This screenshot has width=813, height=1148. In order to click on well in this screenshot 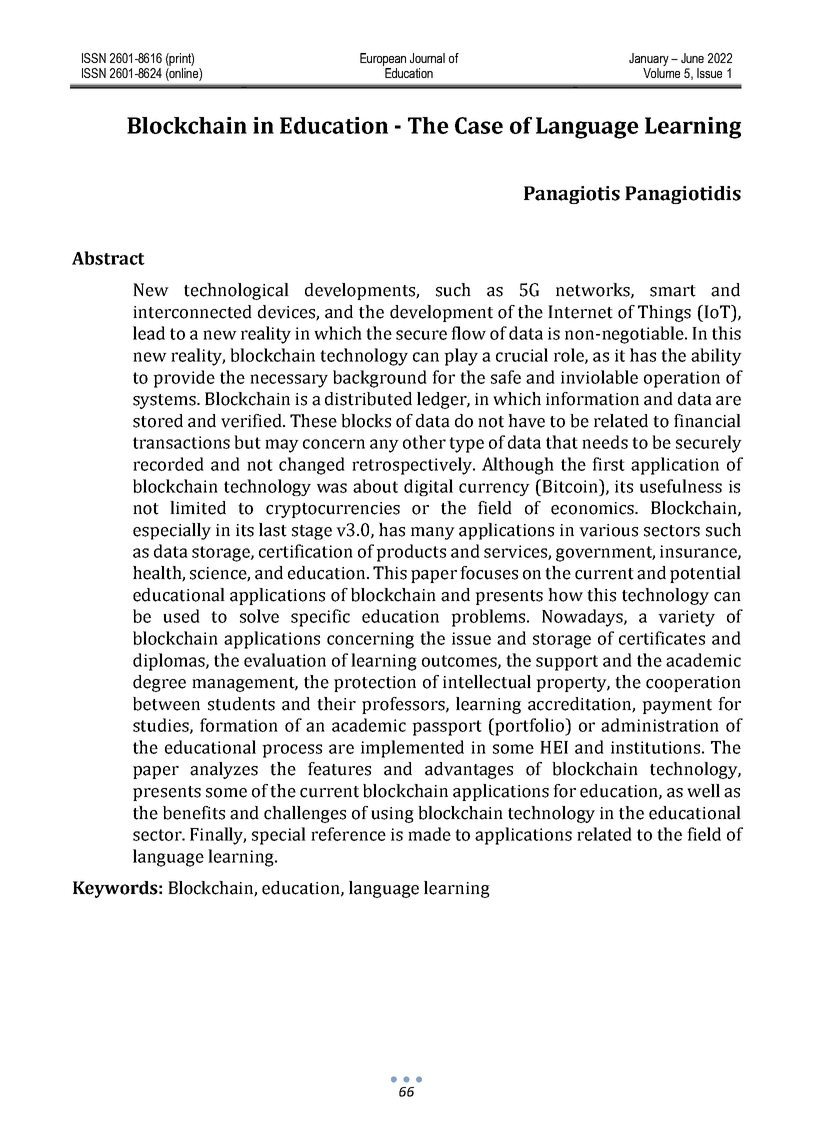, I will do `click(703, 791)`.
